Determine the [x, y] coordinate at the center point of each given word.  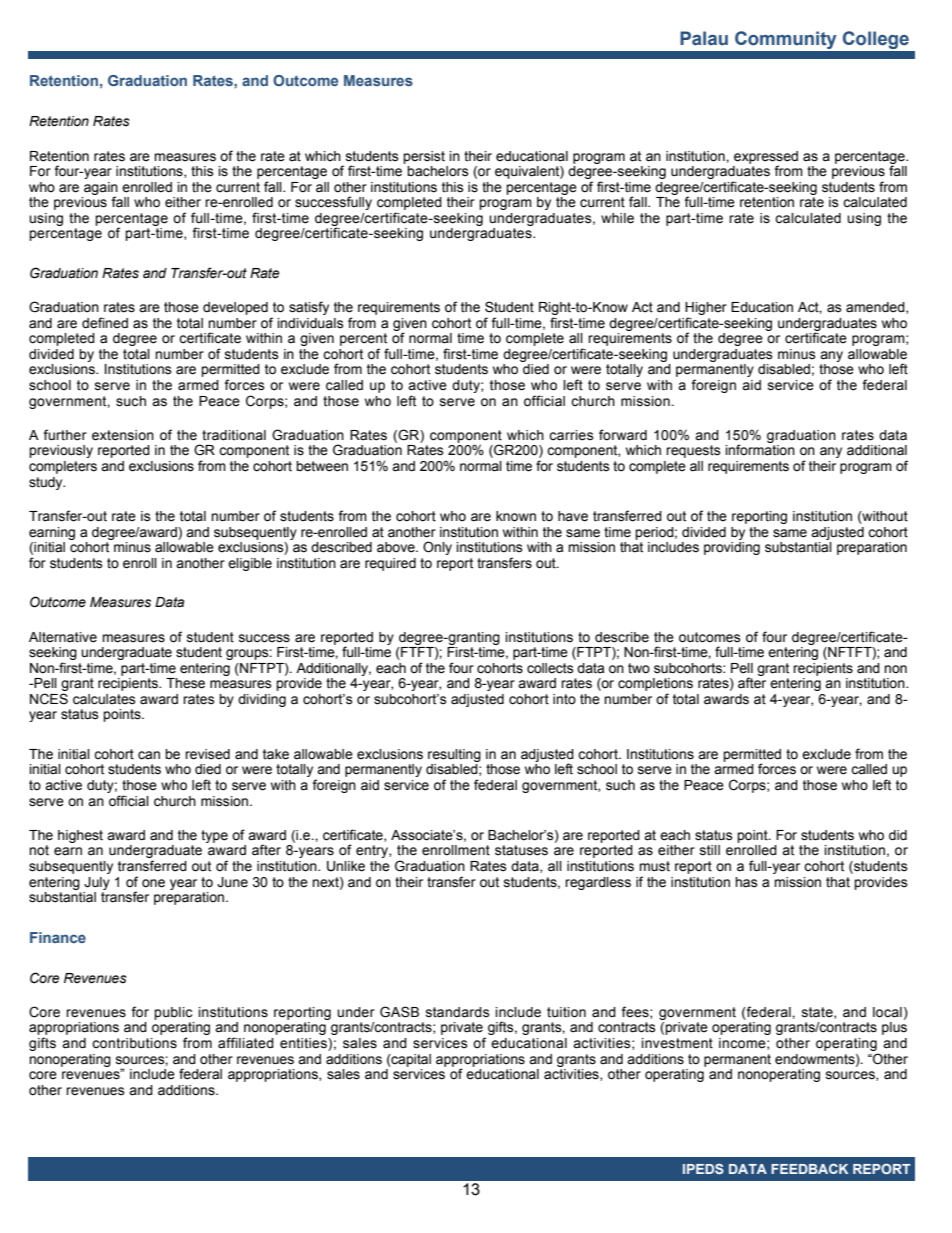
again [101, 189]
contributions [134, 1043]
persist [424, 157]
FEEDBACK [809, 1168]
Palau [704, 38]
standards [458, 1012]
